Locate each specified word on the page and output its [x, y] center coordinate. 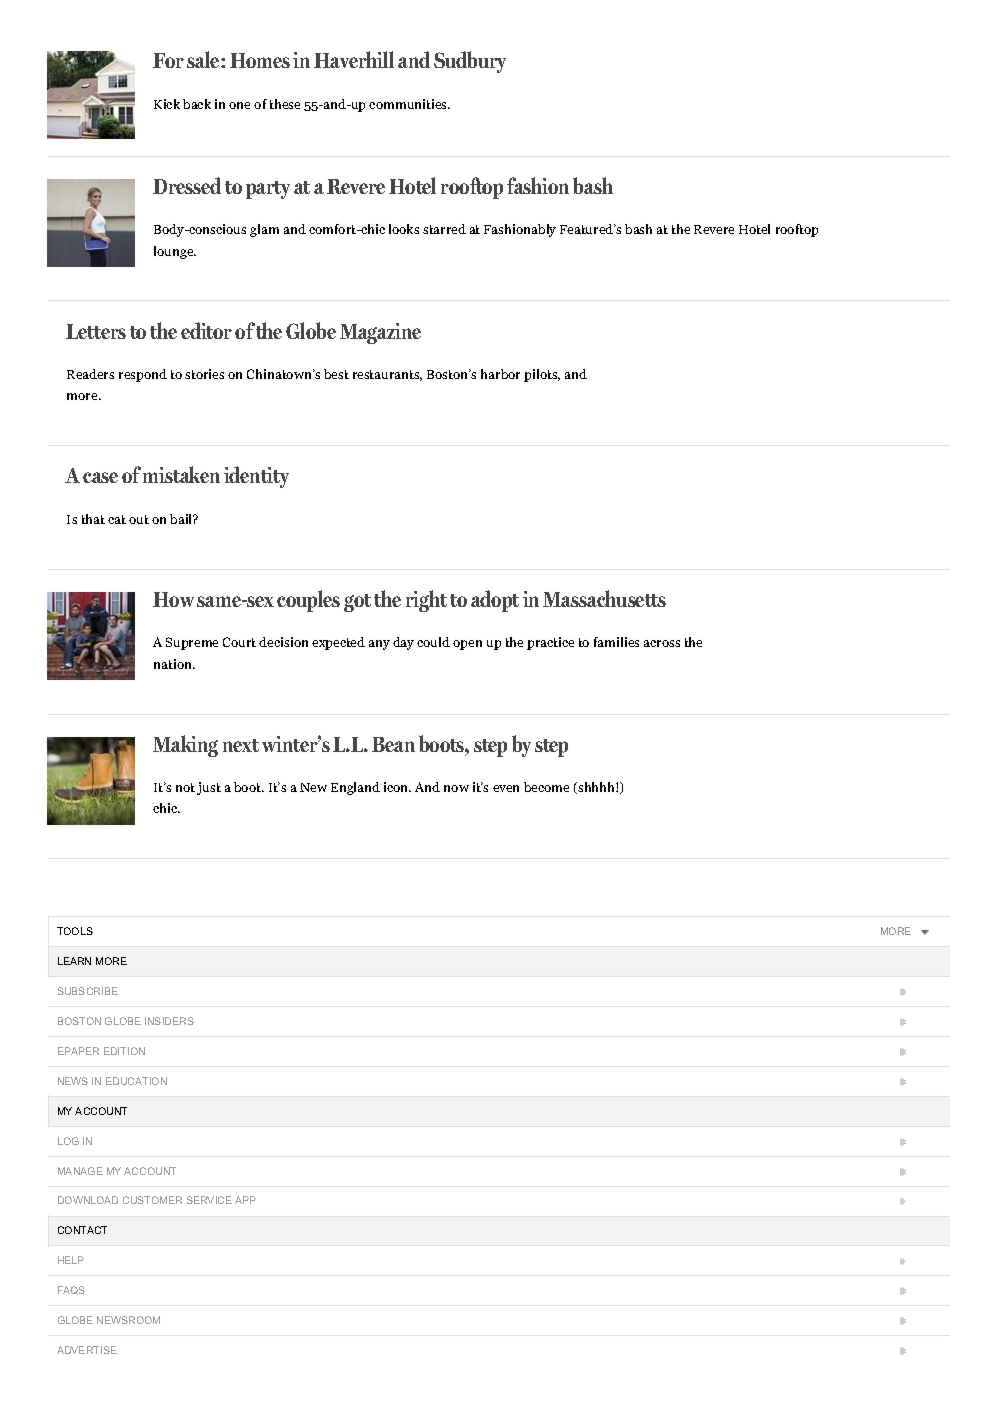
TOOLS [75, 931]
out [139, 519]
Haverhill [354, 59]
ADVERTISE [87, 1350]
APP [245, 1200]
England [355, 788]
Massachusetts [604, 598]
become [546, 787]
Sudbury [470, 62]
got [357, 603]
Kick [167, 104]
